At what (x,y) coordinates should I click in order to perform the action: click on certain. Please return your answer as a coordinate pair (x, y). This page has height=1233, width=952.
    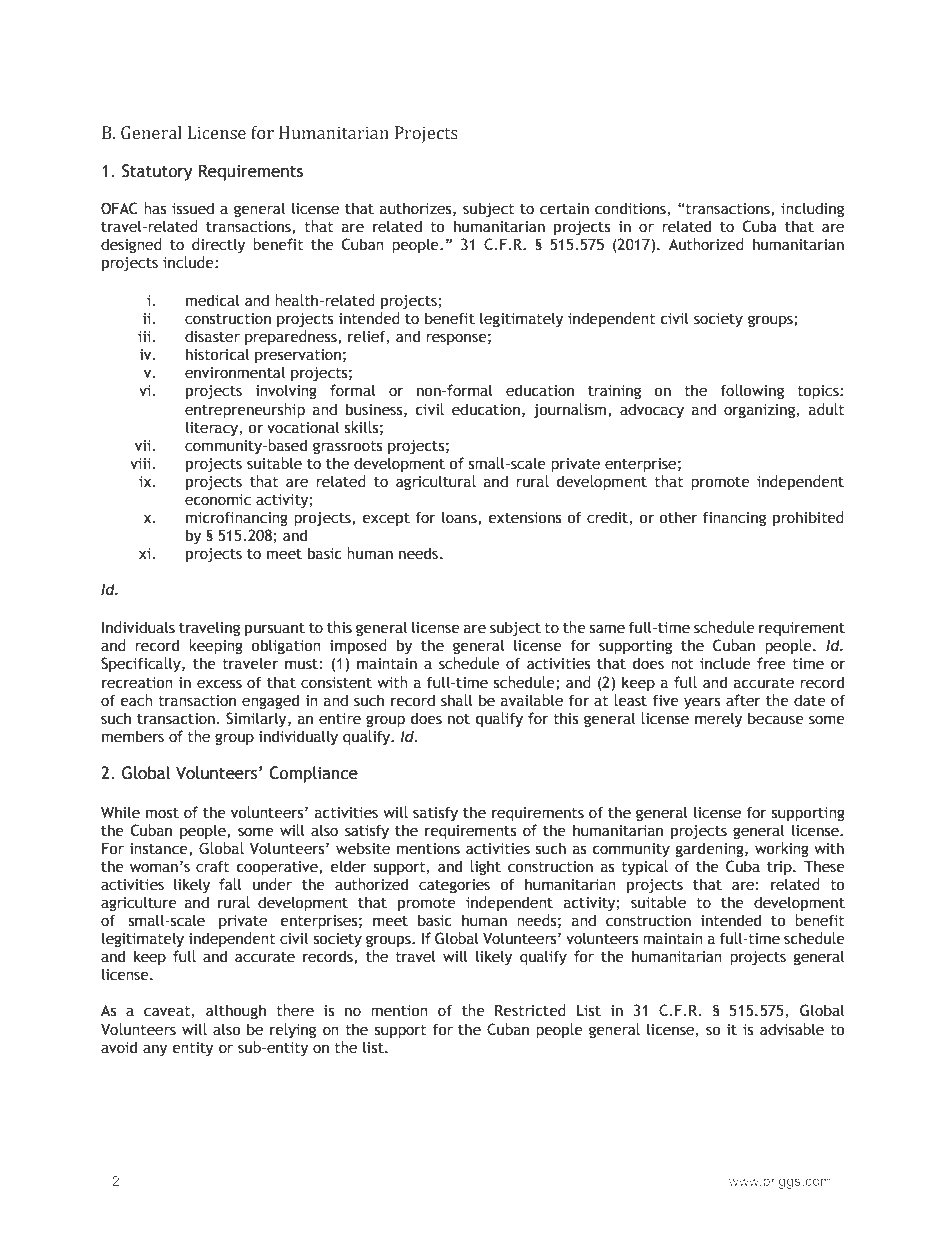
    Looking at the image, I should click on (564, 209).
